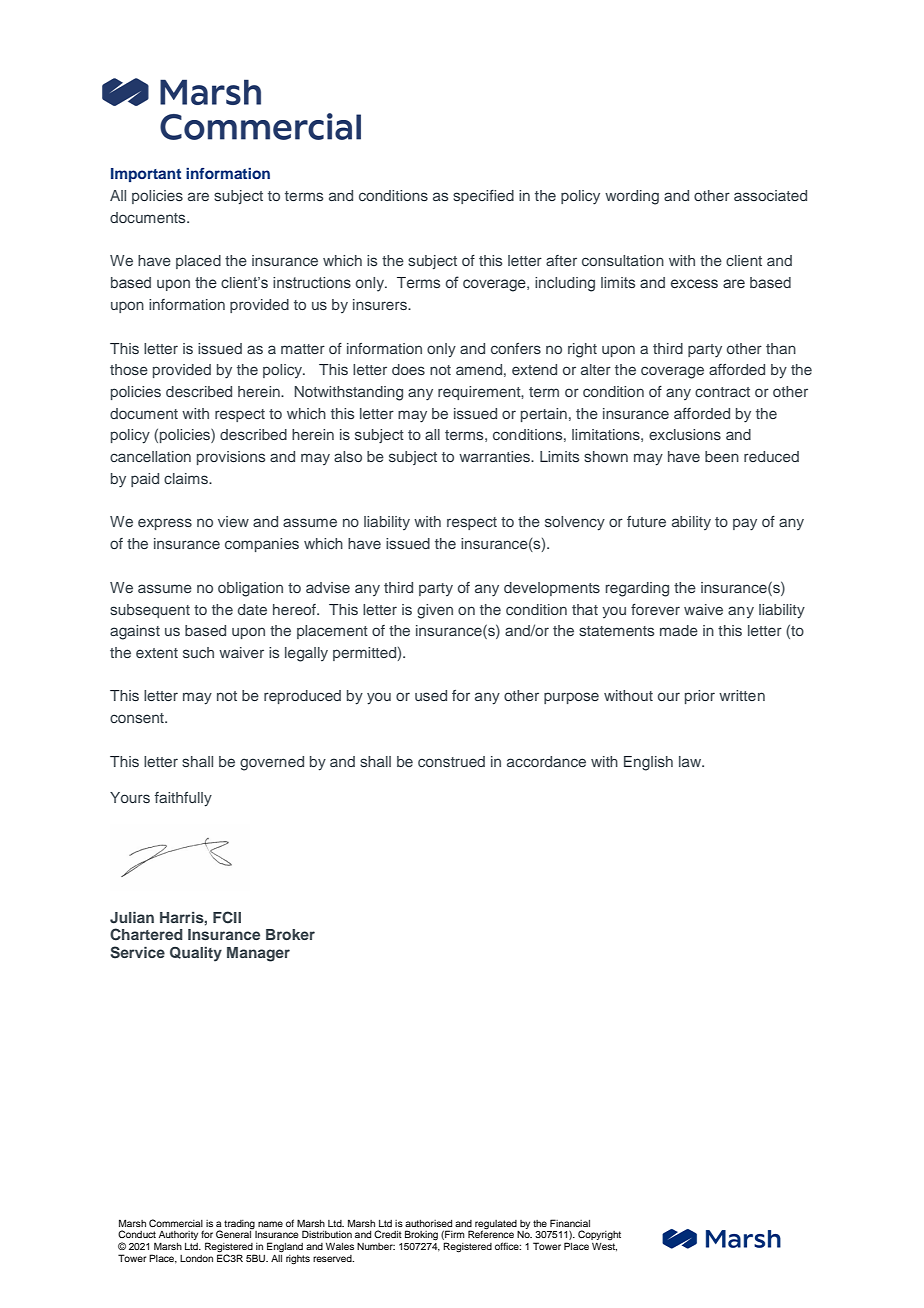 The image size is (924, 1308). I want to click on Important, so click(146, 175).
